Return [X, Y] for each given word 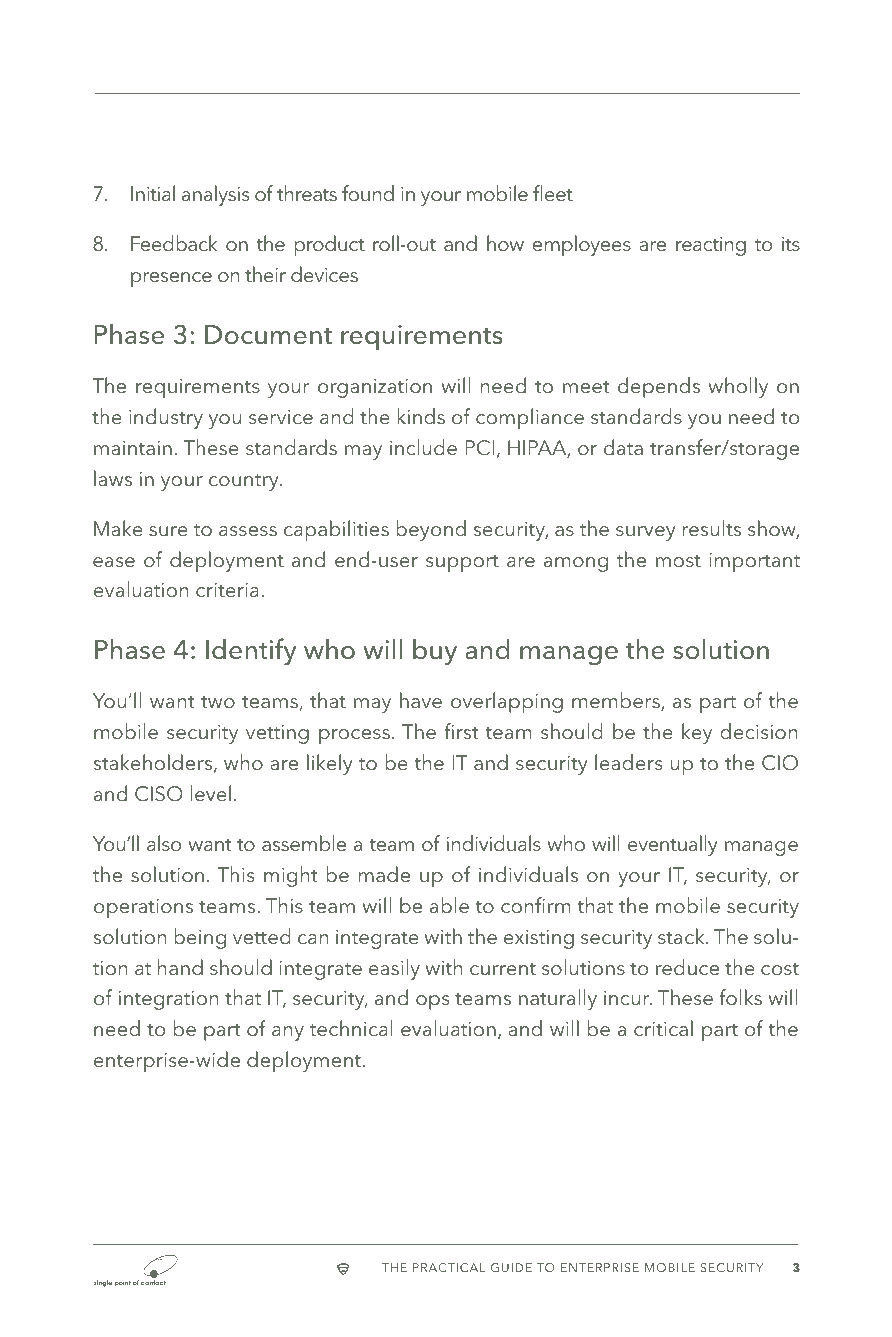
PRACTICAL [449, 1267]
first [461, 731]
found [368, 193]
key [697, 733]
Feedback [174, 243]
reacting [711, 246]
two [218, 701]
